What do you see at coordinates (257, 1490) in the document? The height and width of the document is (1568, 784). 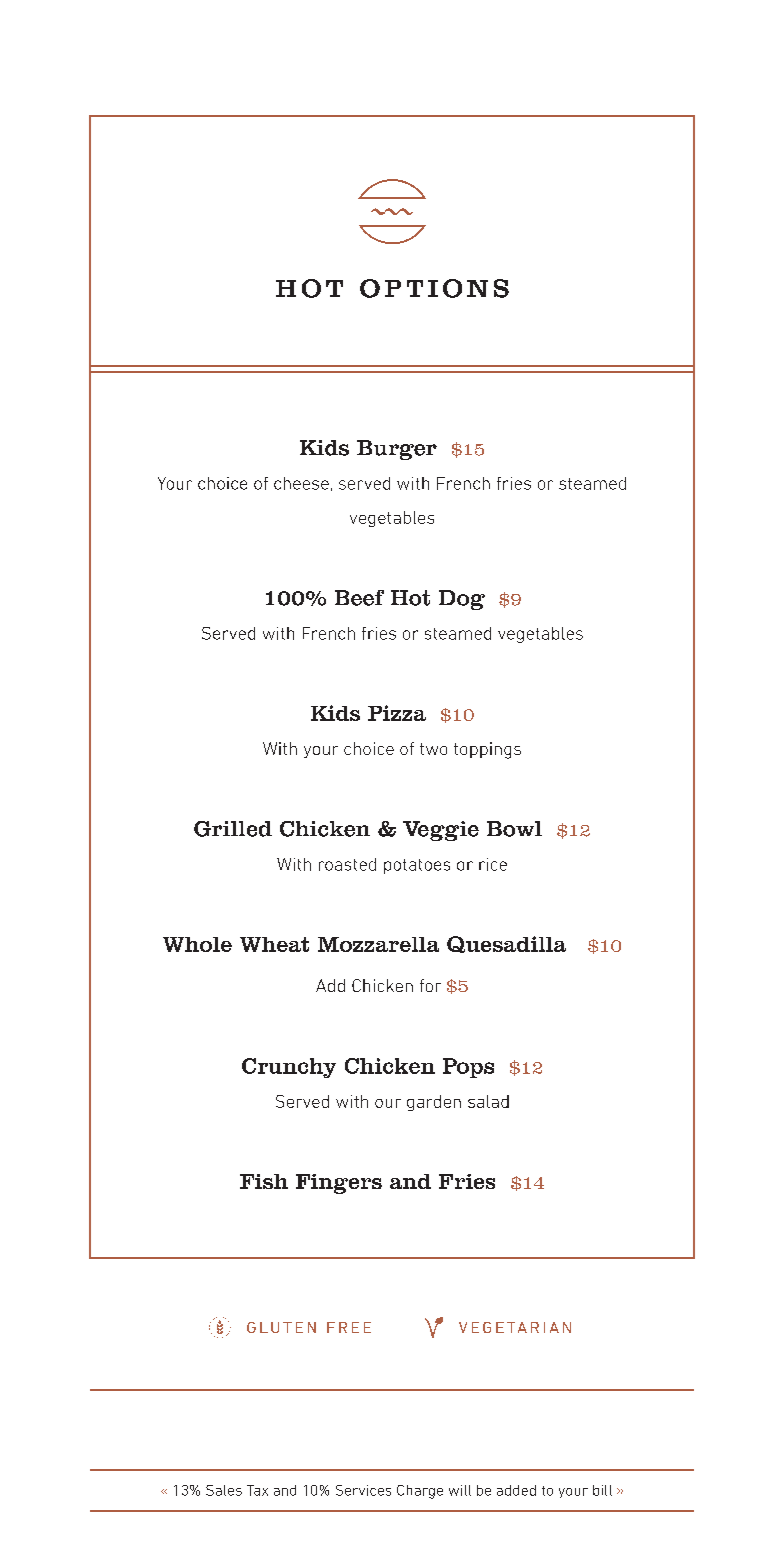 I see `Tax` at bounding box center [257, 1490].
